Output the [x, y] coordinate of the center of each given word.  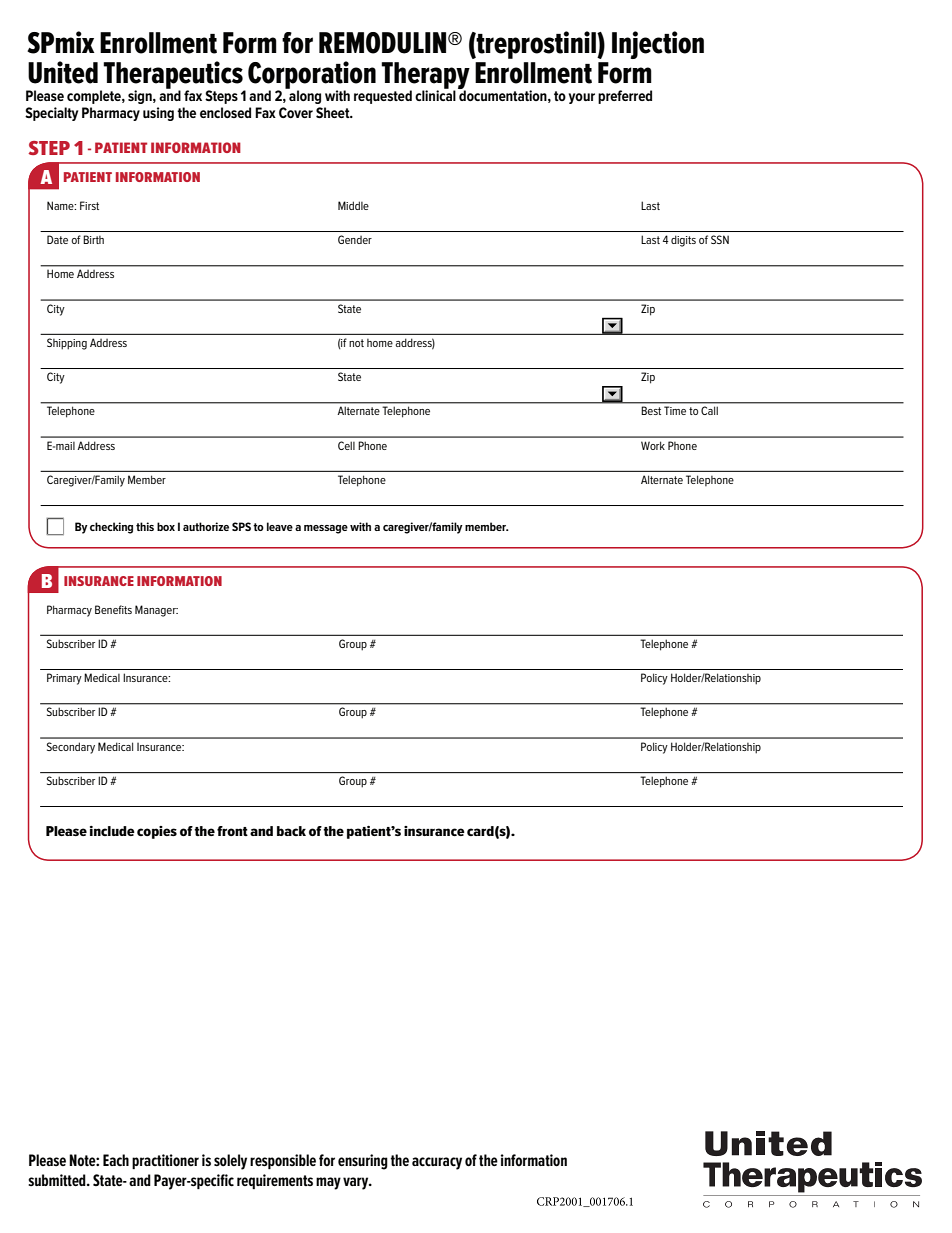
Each [116, 1160]
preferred [625, 97]
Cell [346, 445]
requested [383, 97]
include [112, 831]
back [291, 831]
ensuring [363, 1162]
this [145, 526]
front [232, 831]
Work [653, 445]
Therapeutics [174, 76]
